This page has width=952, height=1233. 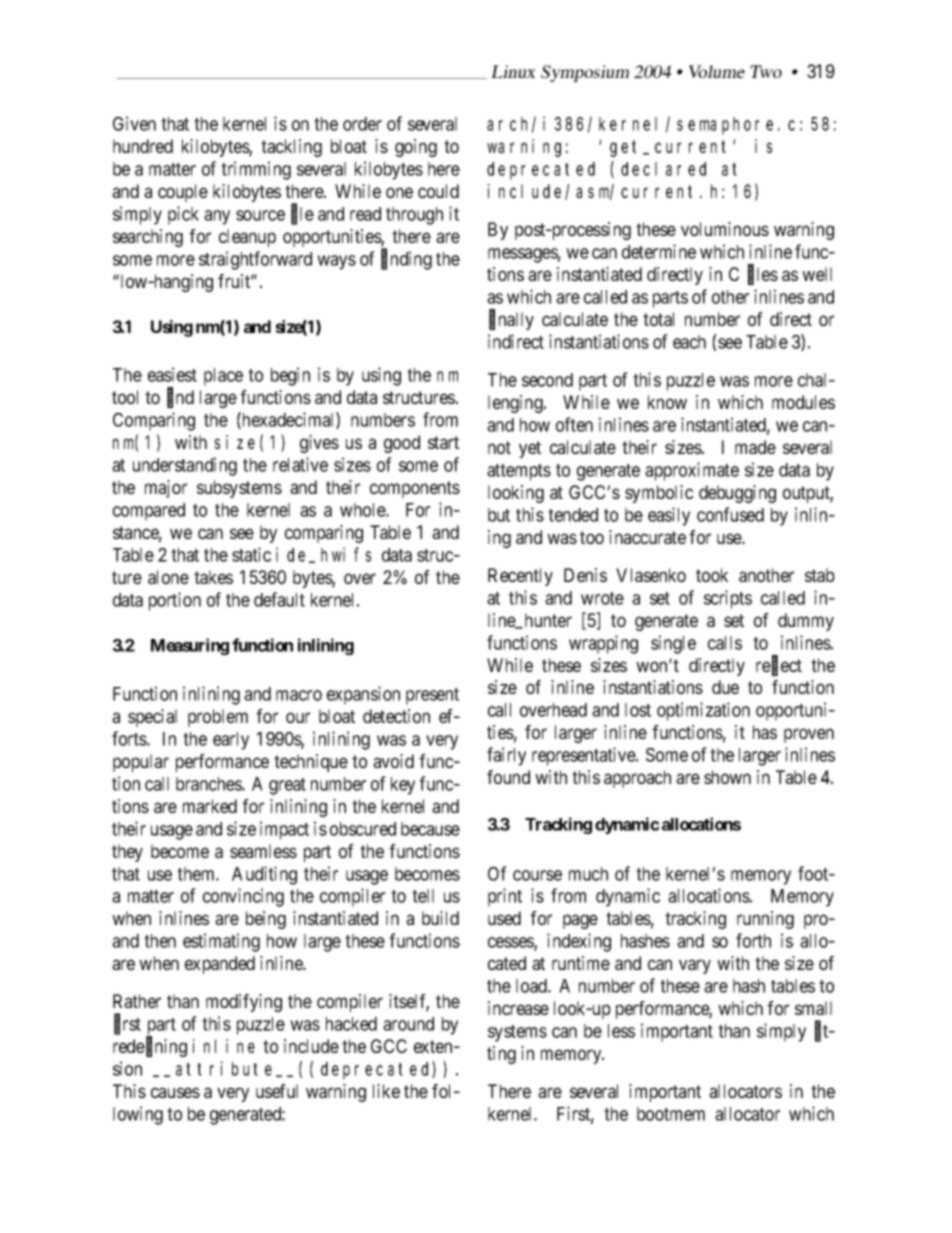 I want to click on takes, so click(x=213, y=577).
